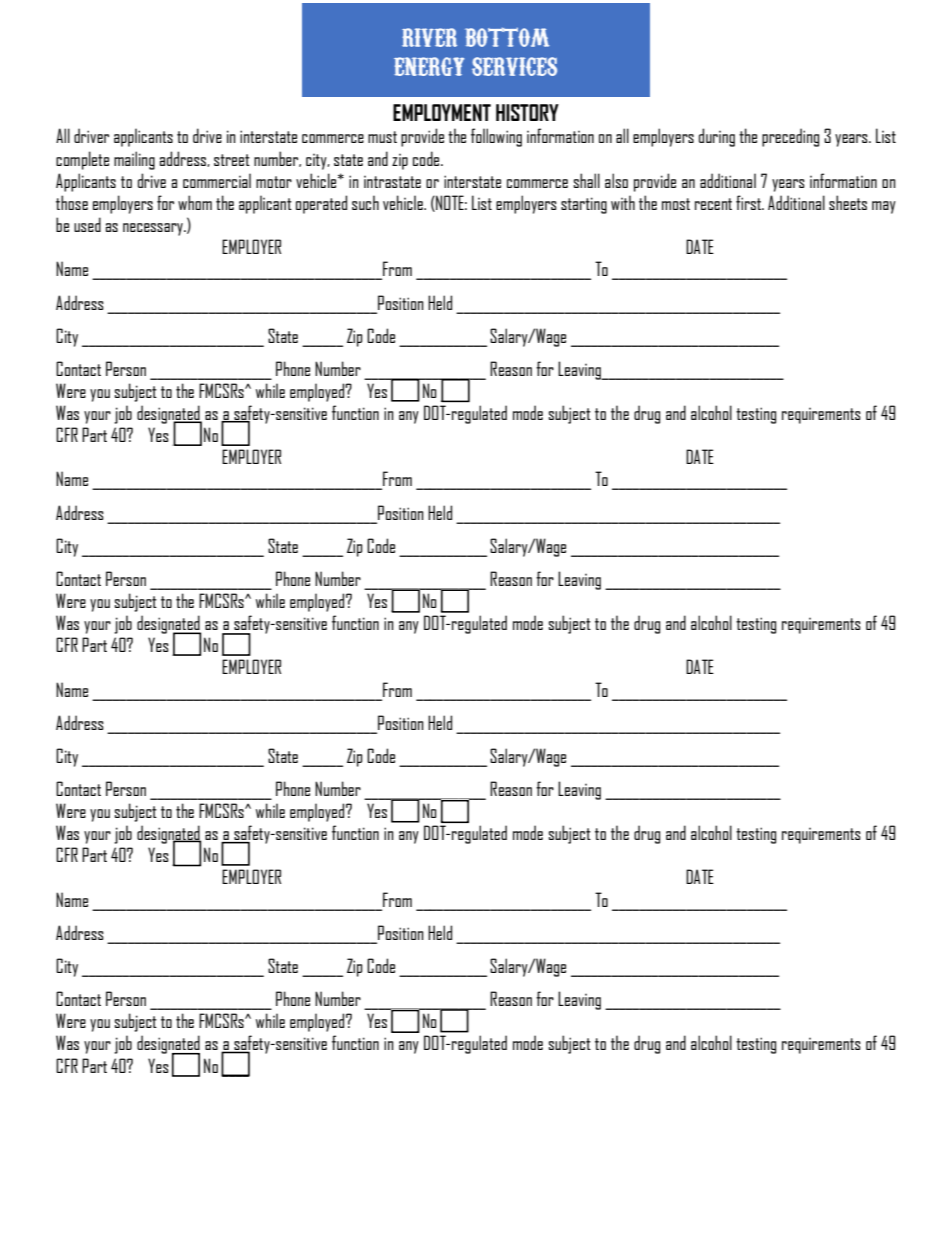  I want to click on SERVICES, so click(514, 66).
